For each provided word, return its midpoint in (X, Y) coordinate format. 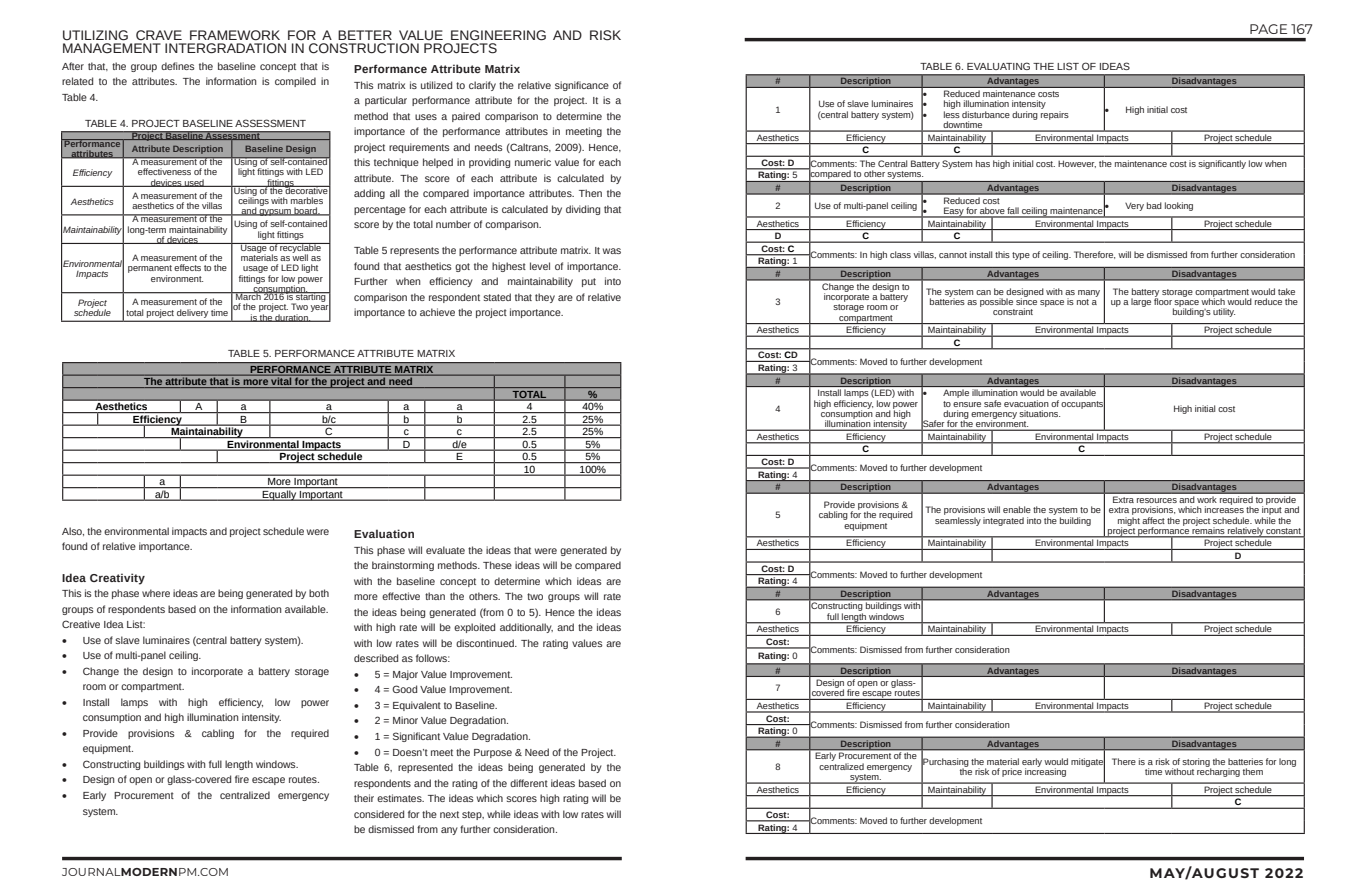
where (156, 593)
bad (1154, 205)
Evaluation (384, 533)
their (364, 798)
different (529, 783)
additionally (526, 628)
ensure (967, 404)
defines (178, 66)
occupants (1083, 404)
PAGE (1268, 29)
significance (582, 86)
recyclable (300, 249)
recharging (1218, 771)
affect (1153, 520)
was (612, 251)
